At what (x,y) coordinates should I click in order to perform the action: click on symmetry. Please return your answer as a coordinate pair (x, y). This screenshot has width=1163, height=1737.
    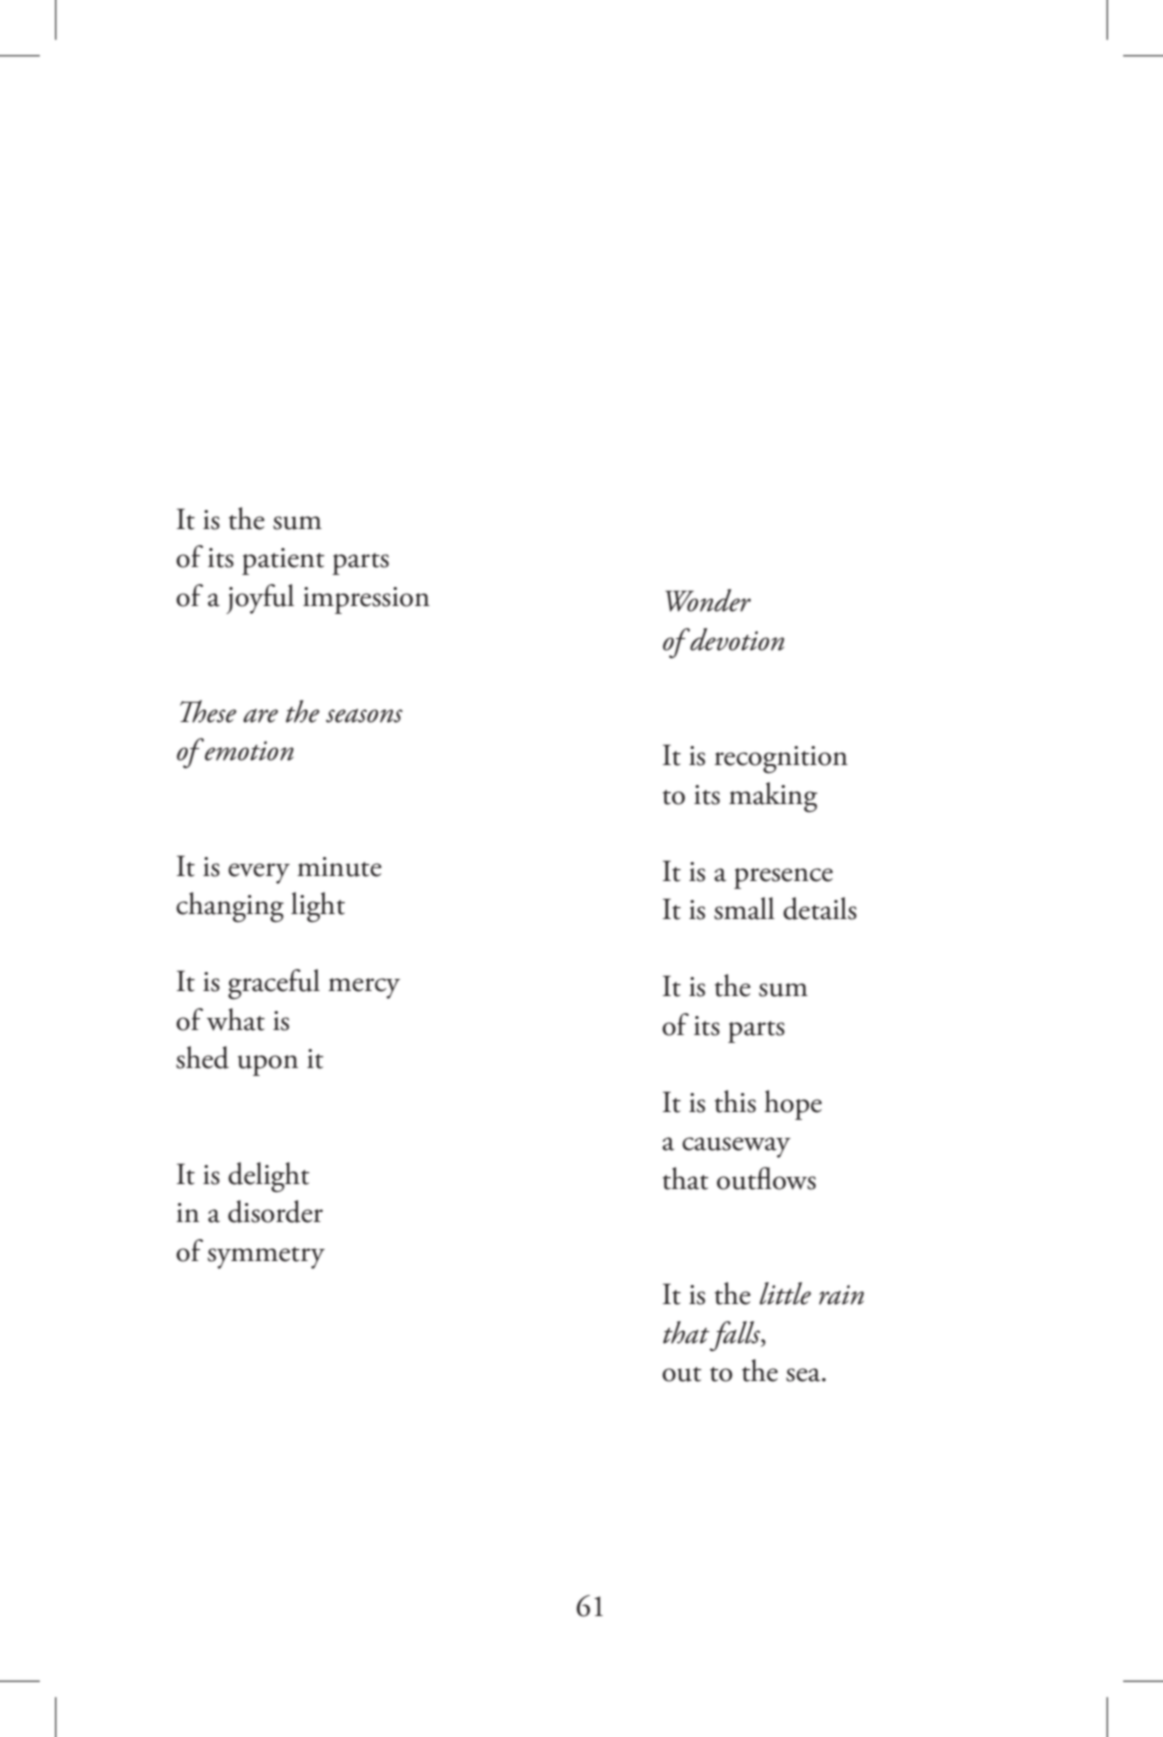
    Looking at the image, I should click on (266, 1258).
